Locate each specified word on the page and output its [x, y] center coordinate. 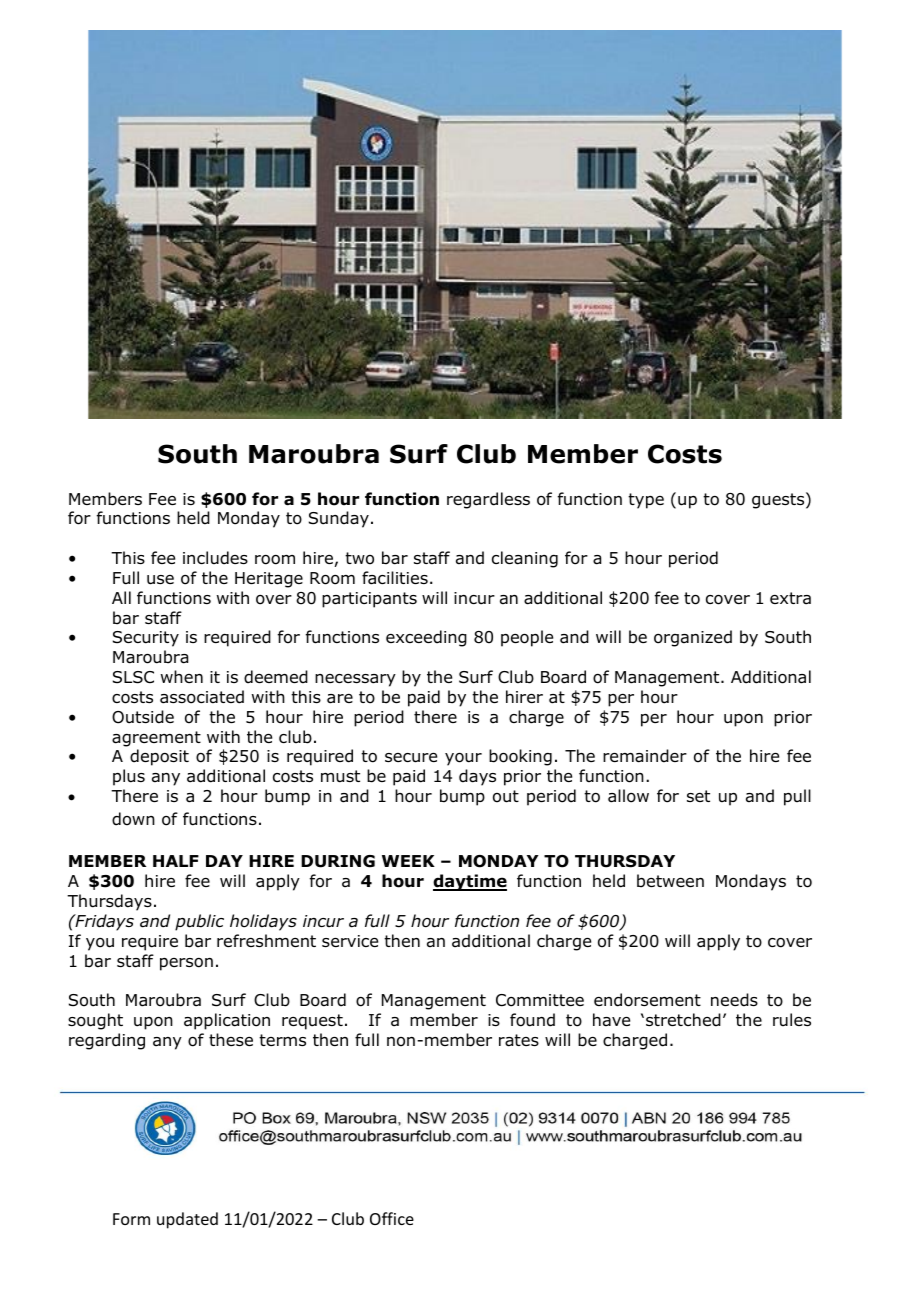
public [199, 922]
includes [215, 558]
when [182, 676]
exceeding [426, 638]
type [646, 501]
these [231, 1039]
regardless [488, 500]
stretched [683, 1020]
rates [519, 1040]
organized [693, 638]
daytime [470, 882]
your [463, 759]
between [670, 881]
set [698, 796]
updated [187, 1220]
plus [129, 777]
